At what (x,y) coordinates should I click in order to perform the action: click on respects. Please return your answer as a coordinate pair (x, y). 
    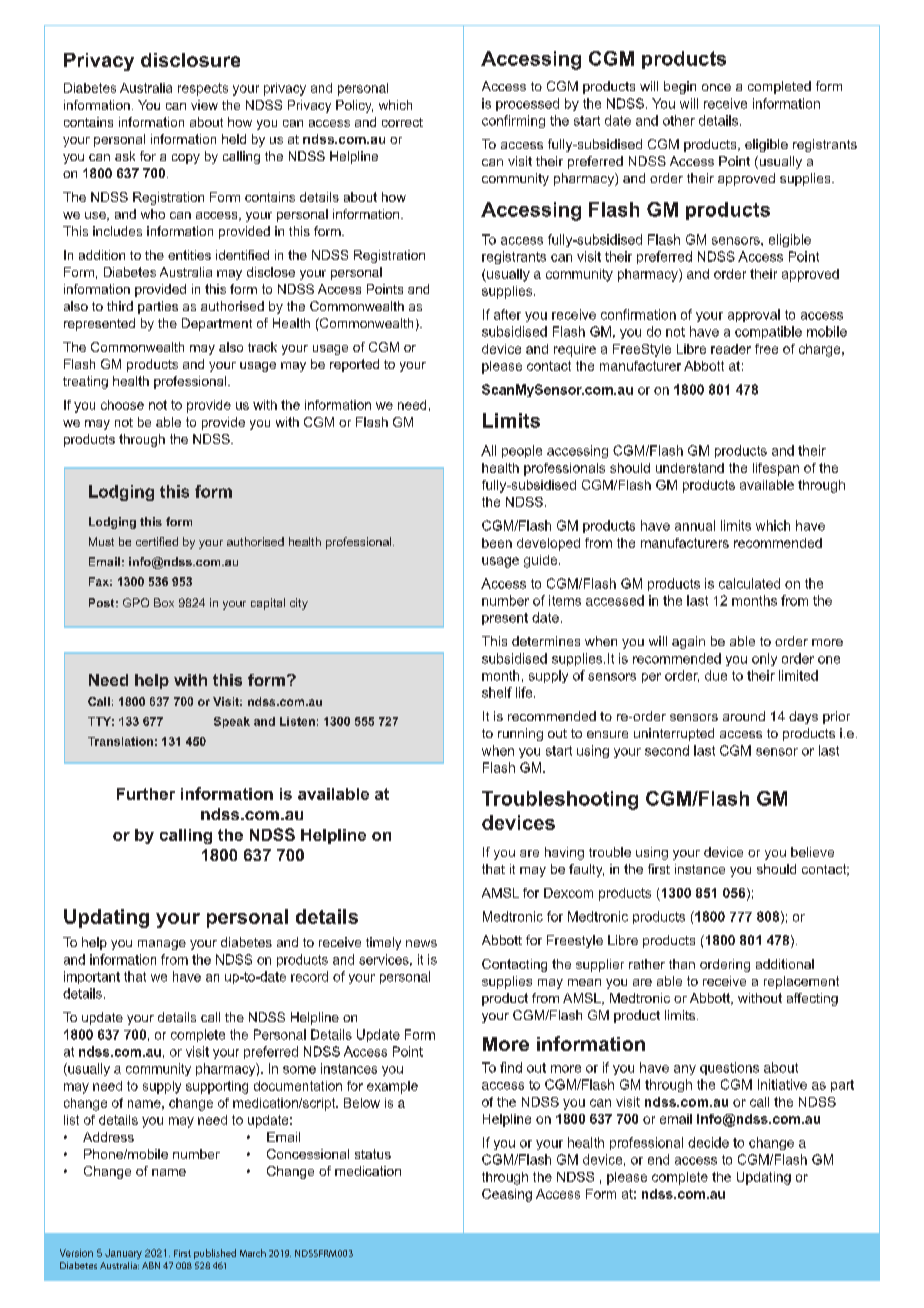
    Looking at the image, I should click on (203, 89).
